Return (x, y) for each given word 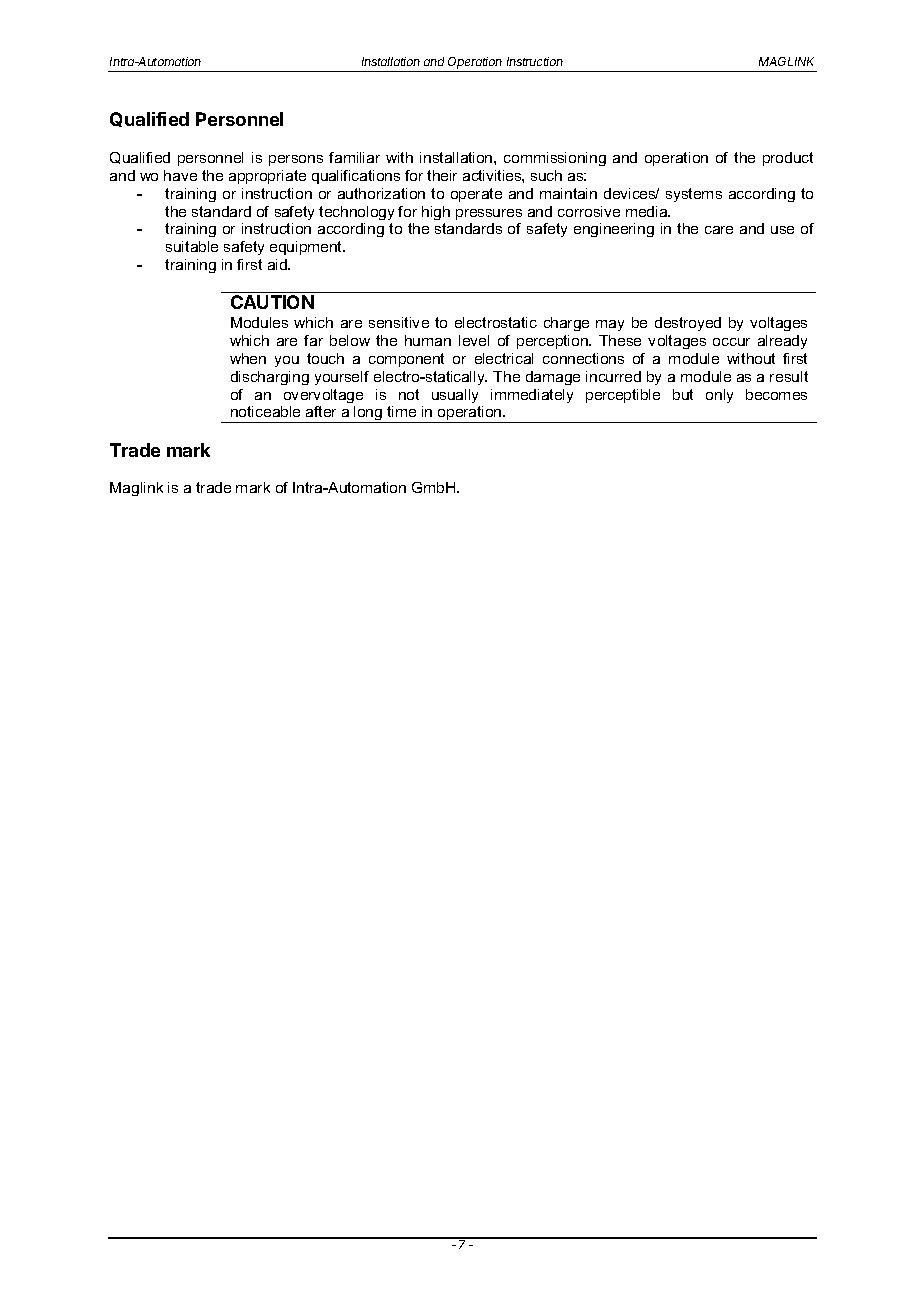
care (719, 230)
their (442, 175)
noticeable (265, 411)
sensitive (399, 322)
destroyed (688, 324)
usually (455, 396)
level (474, 340)
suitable (192, 246)
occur (731, 342)
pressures (489, 214)
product (788, 159)
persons (296, 160)
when (248, 358)
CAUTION (272, 302)
